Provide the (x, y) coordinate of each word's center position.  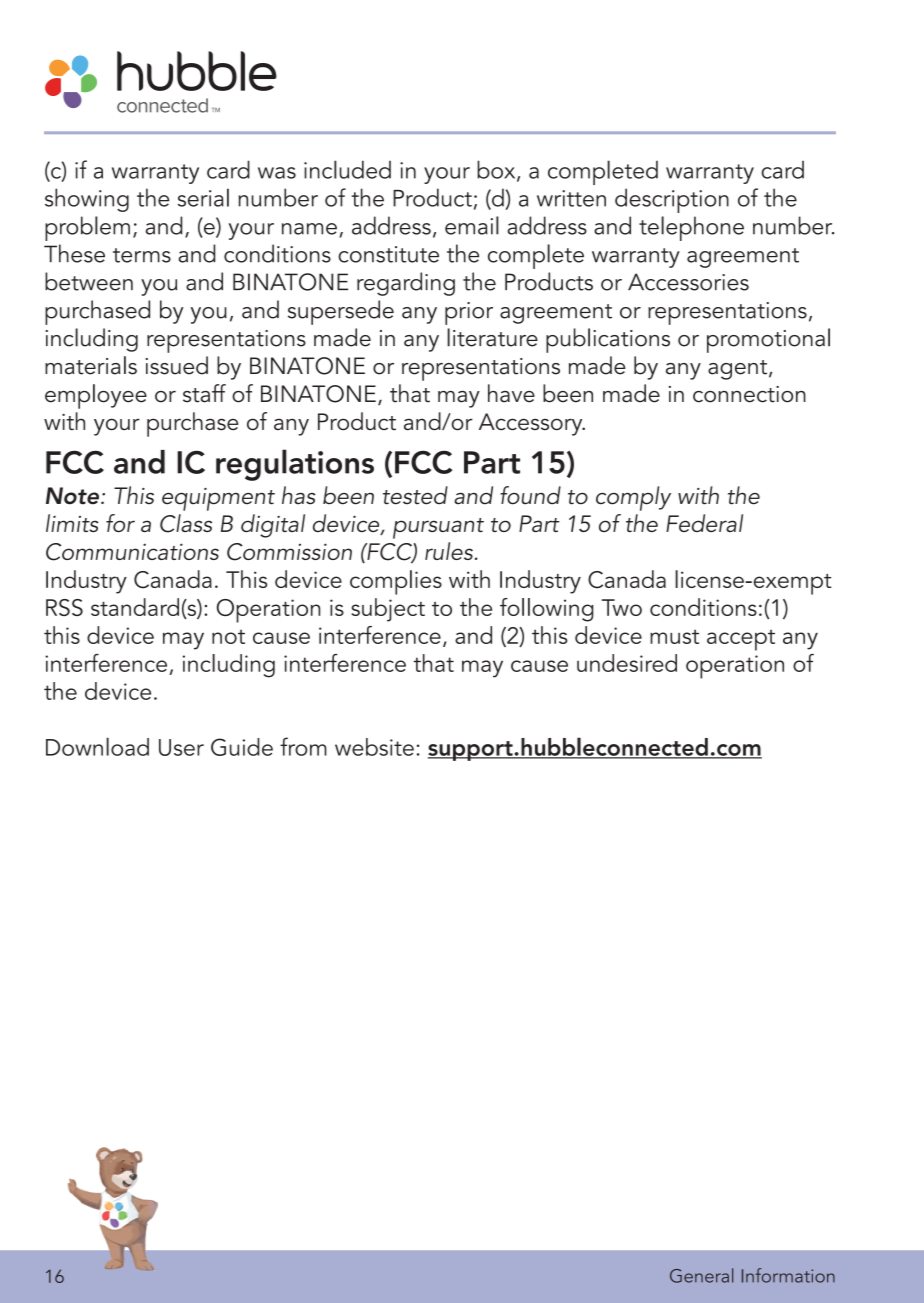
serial (203, 197)
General (701, 1275)
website (374, 747)
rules (449, 551)
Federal (704, 523)
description (672, 200)
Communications (132, 552)
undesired (627, 663)
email (472, 225)
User (181, 747)
